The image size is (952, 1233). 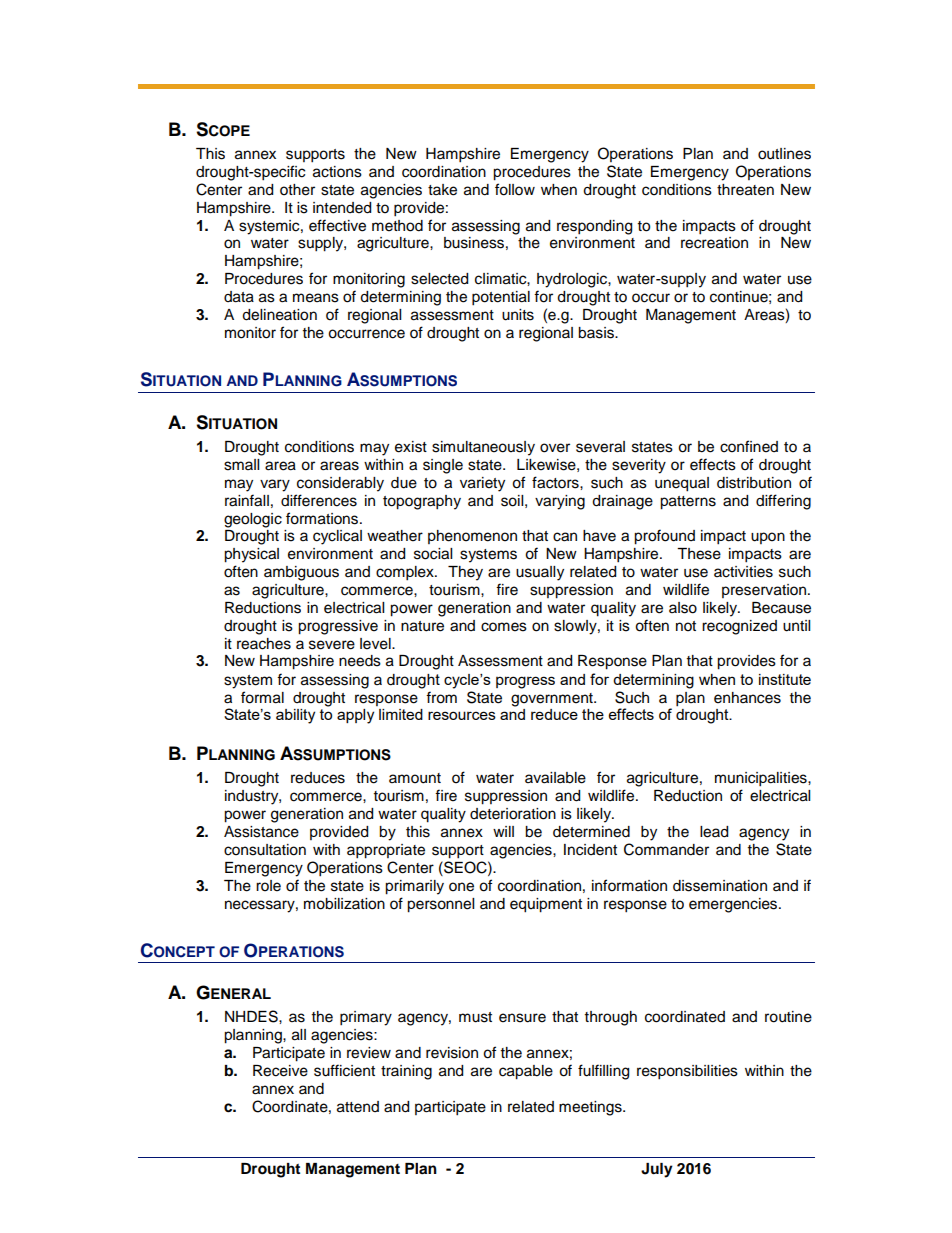 I want to click on other, so click(x=297, y=190).
